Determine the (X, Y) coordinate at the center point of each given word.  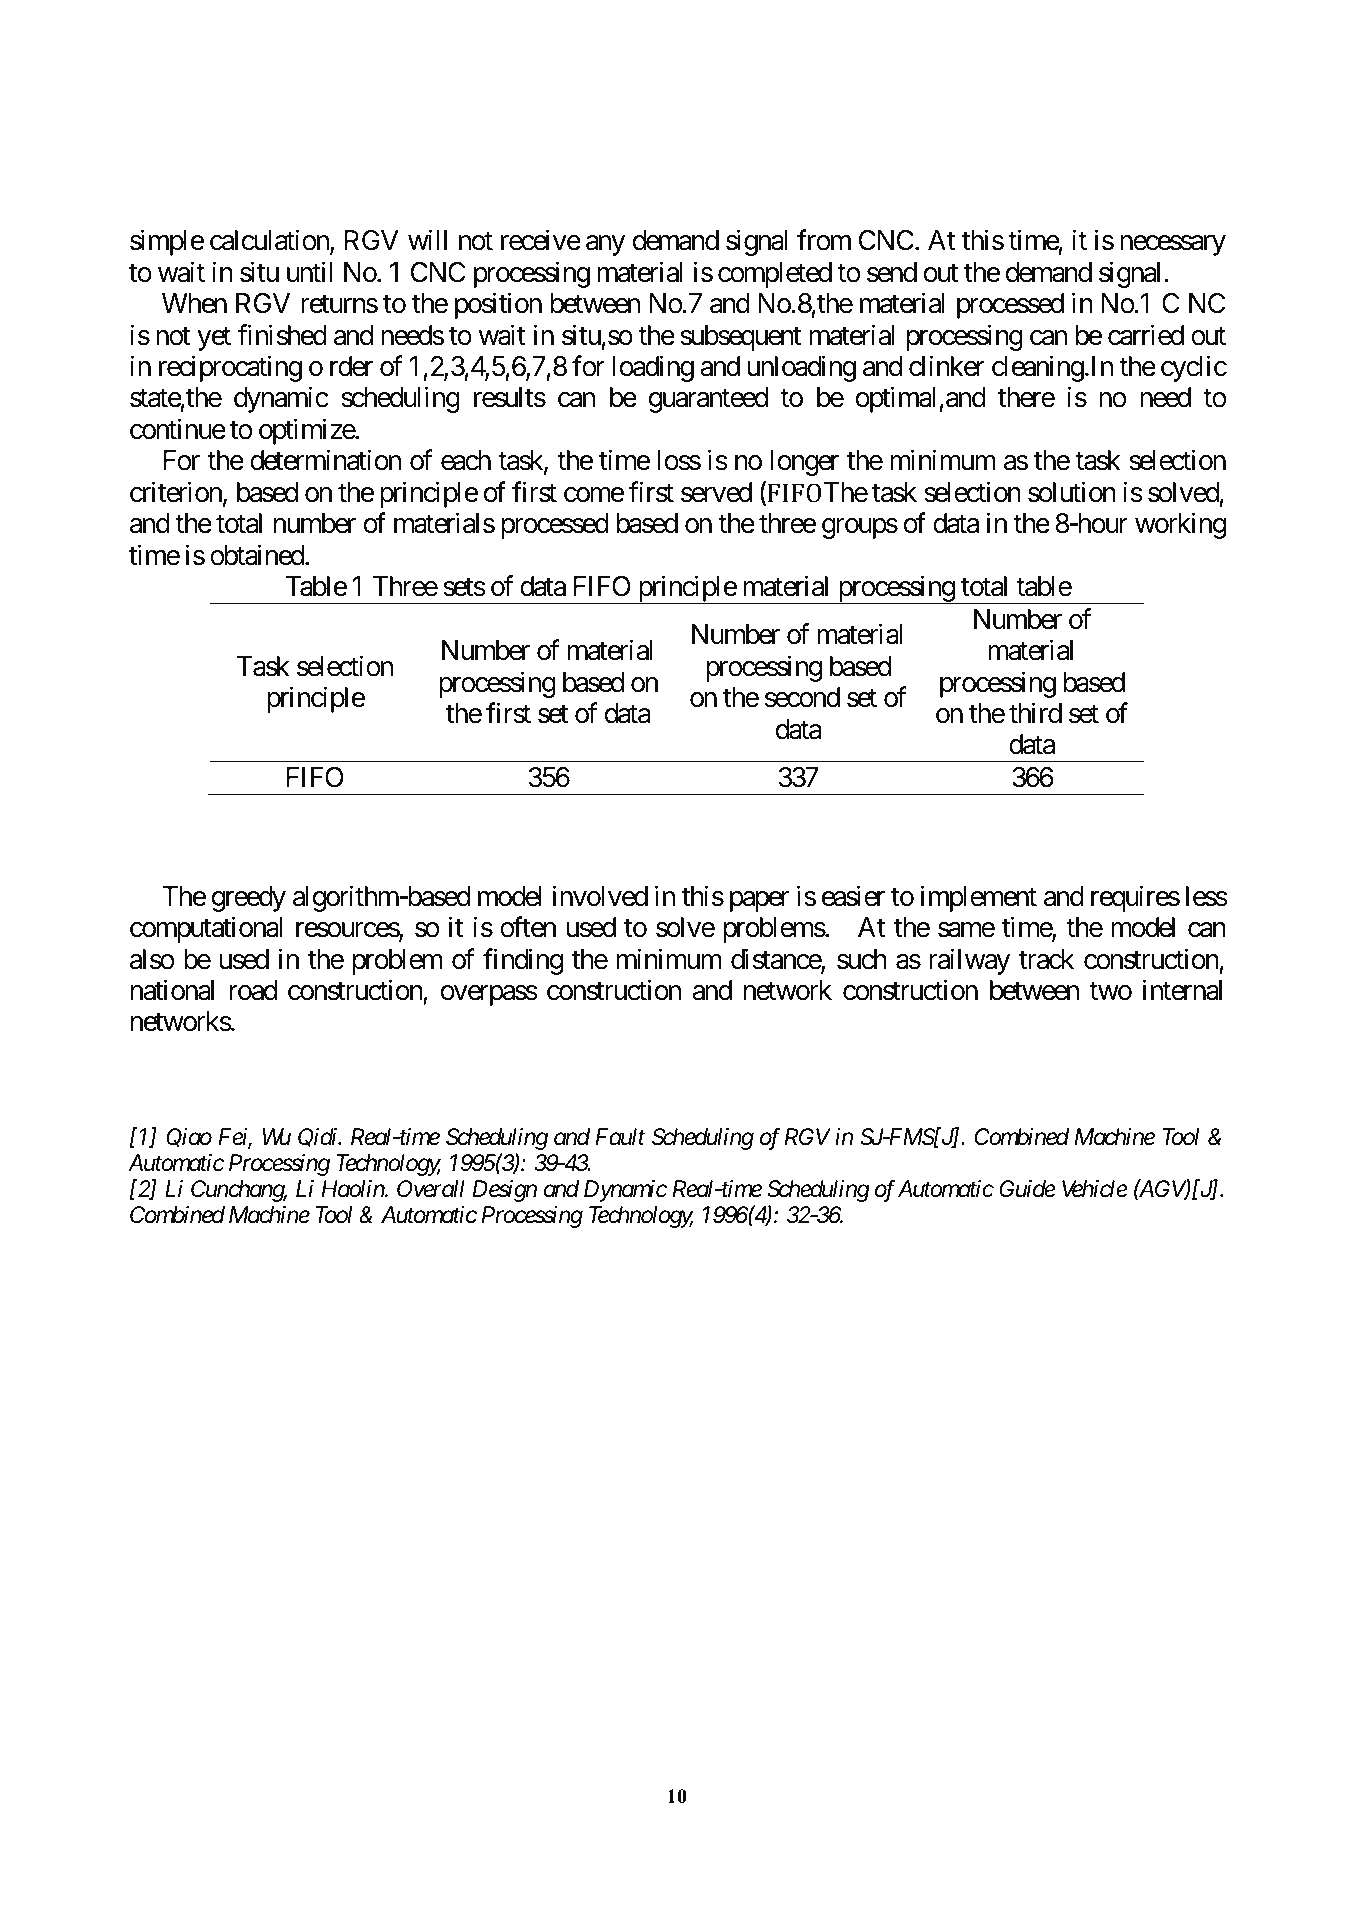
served (716, 492)
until (309, 271)
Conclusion (242, 837)
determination (325, 460)
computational (206, 930)
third (1035, 713)
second (802, 697)
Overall (431, 1189)
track (1046, 959)
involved (600, 896)
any (605, 246)
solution (1072, 492)
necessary (1173, 246)
